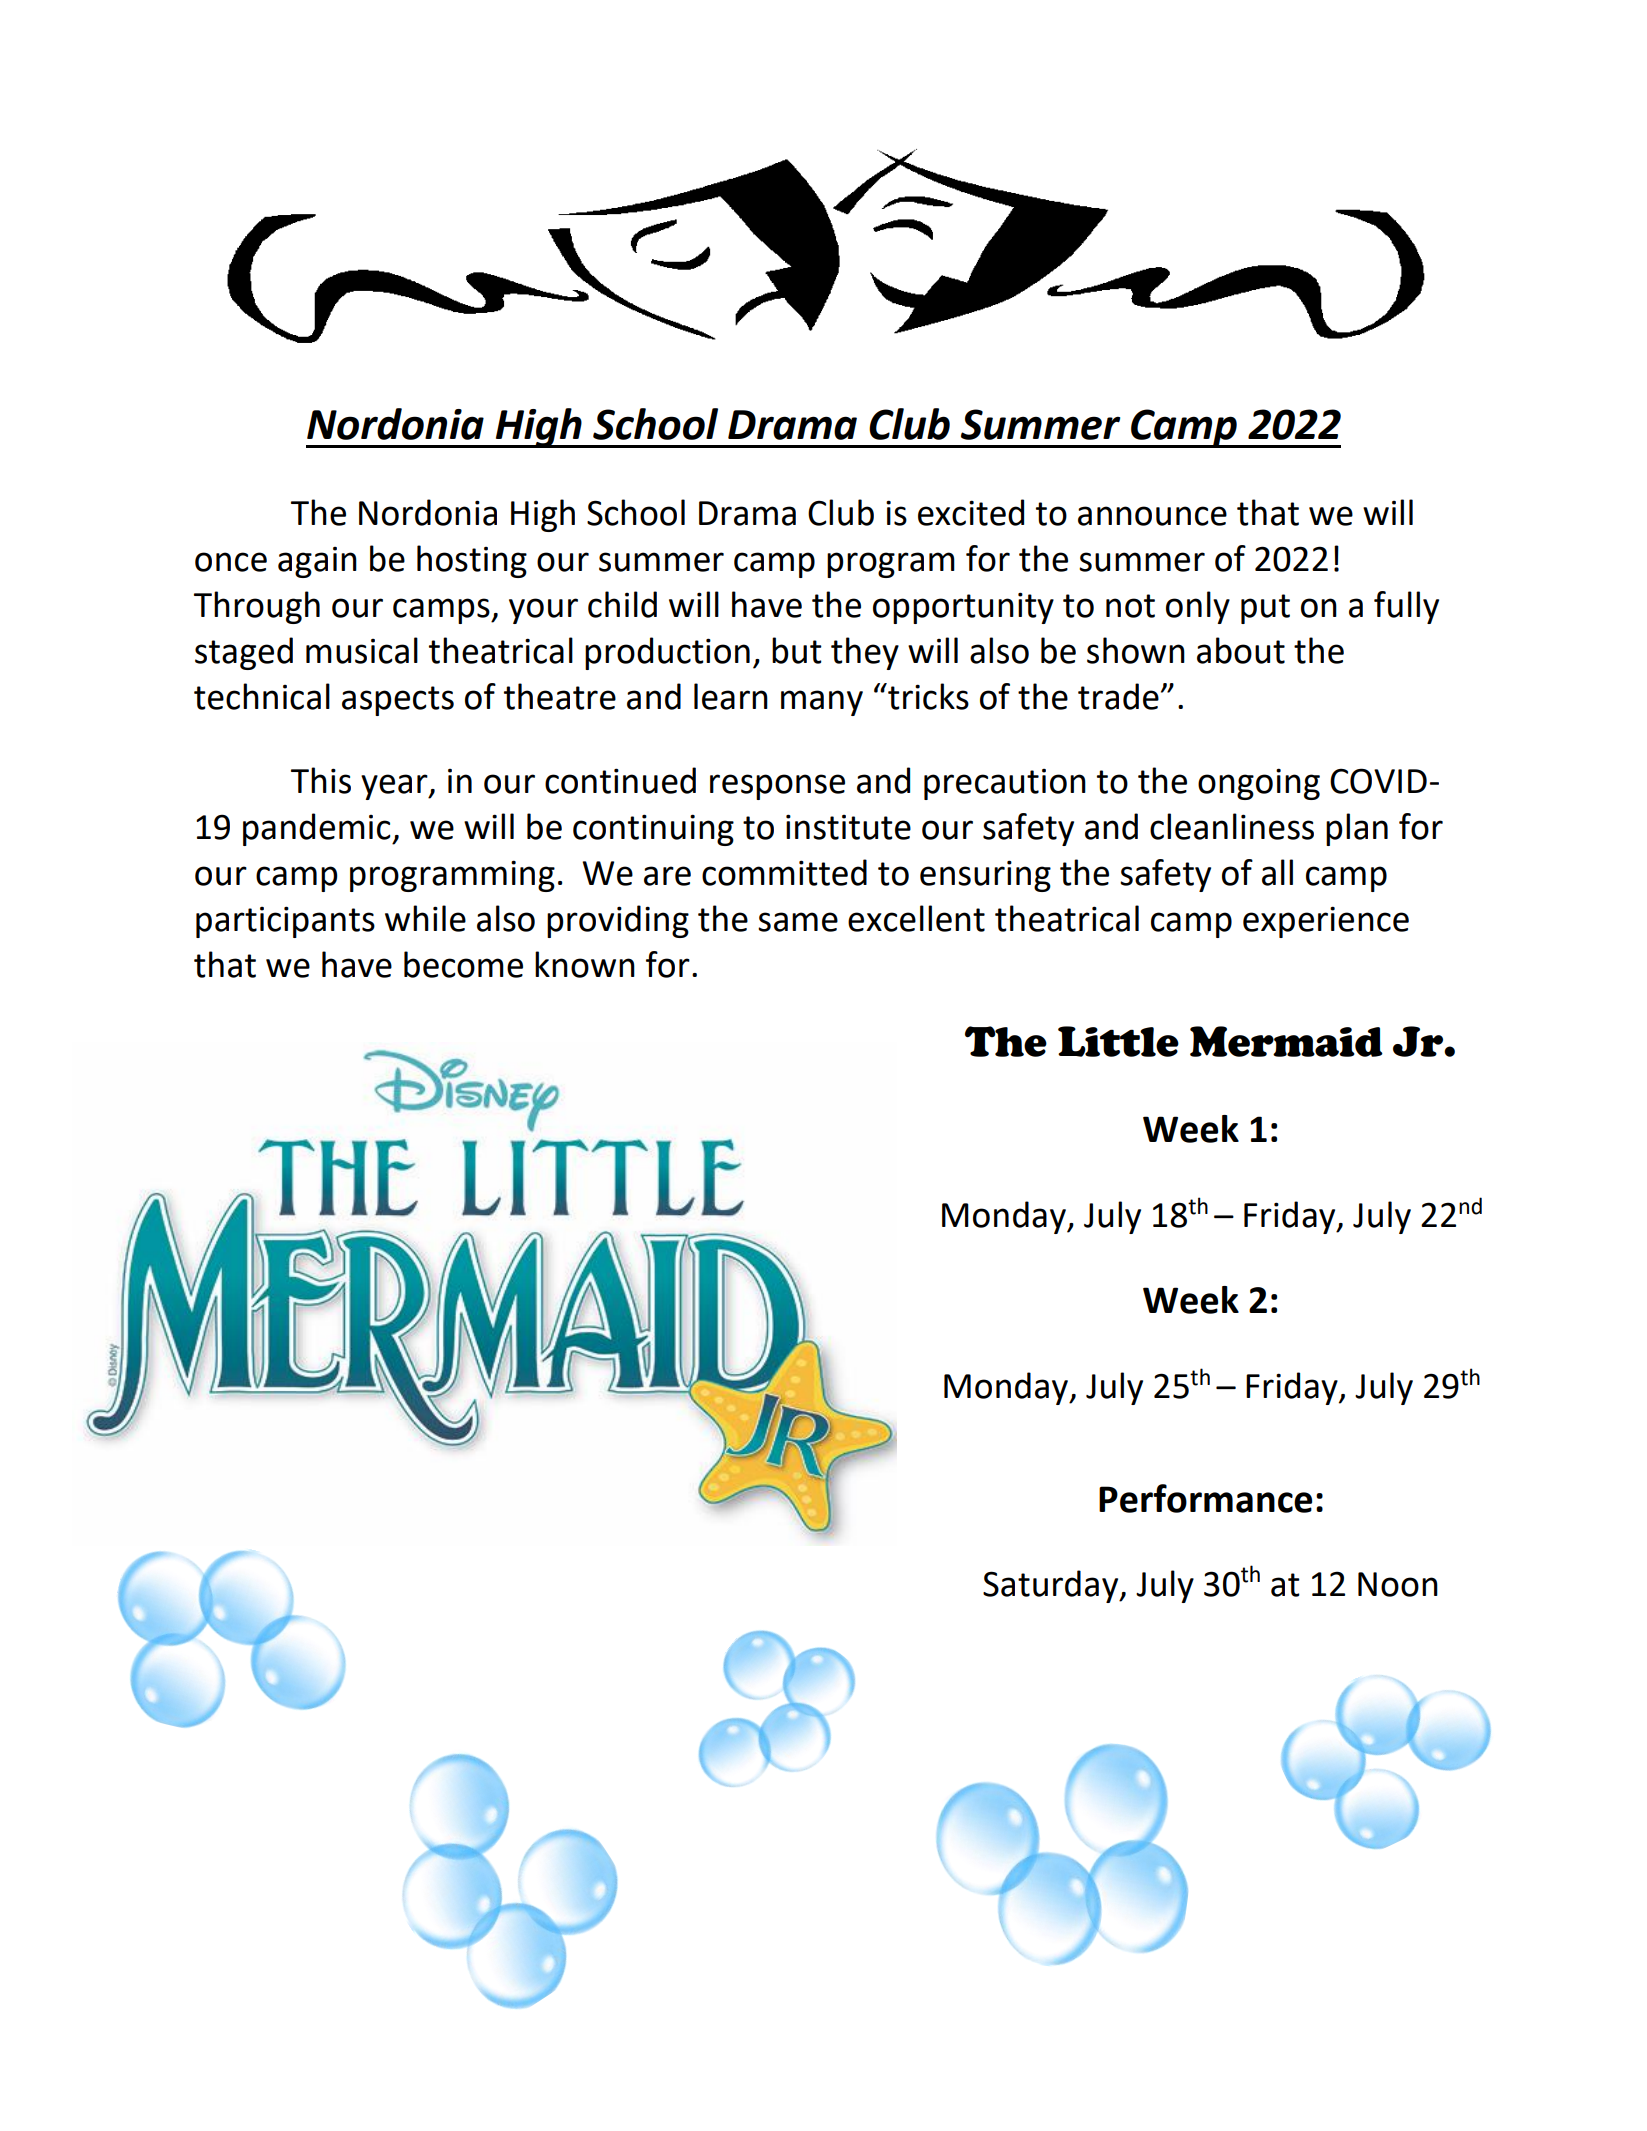 The image size is (1647, 2131). I want to click on excited, so click(971, 512).
